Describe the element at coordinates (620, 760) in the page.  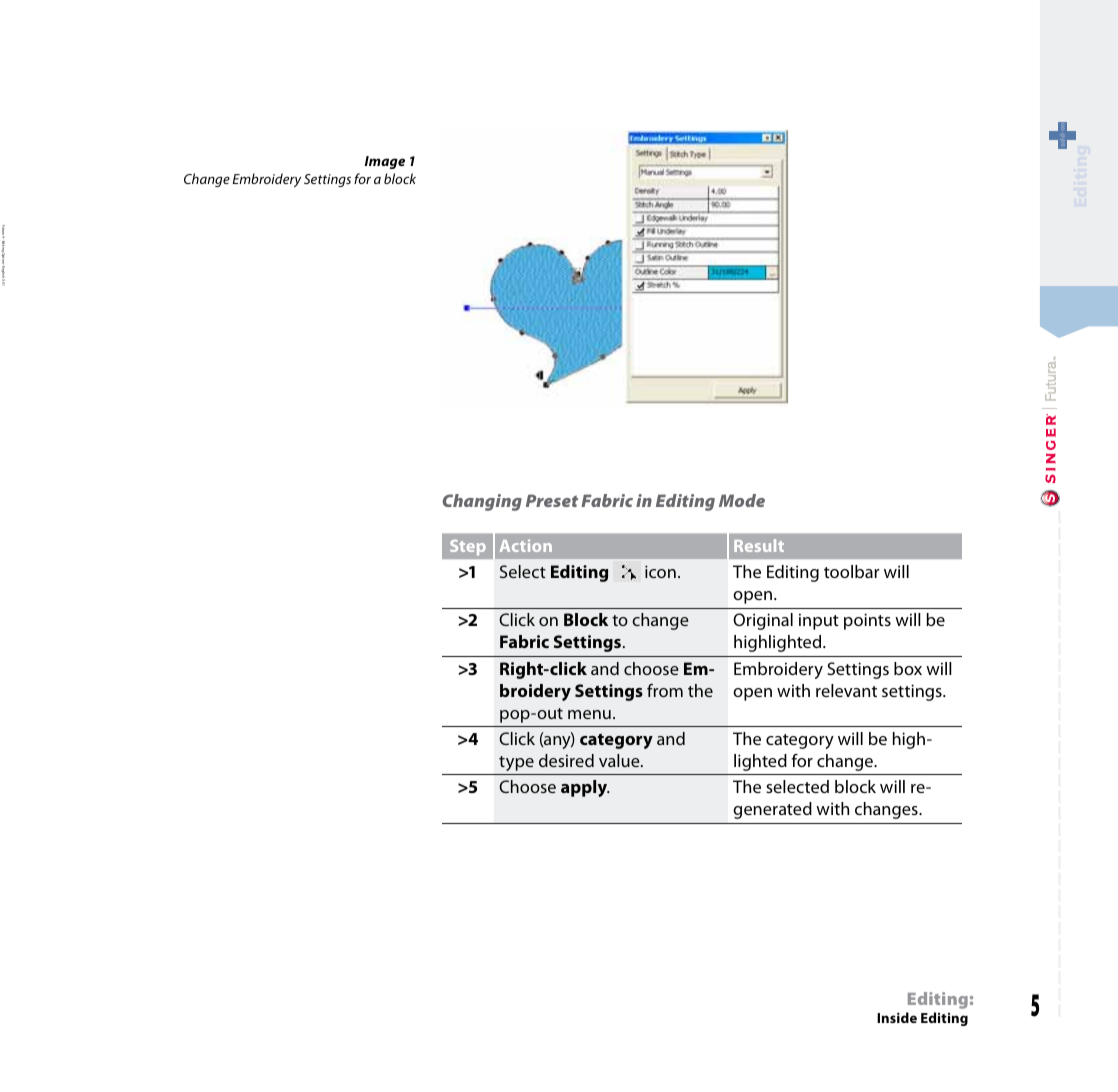
I see `value` at that location.
